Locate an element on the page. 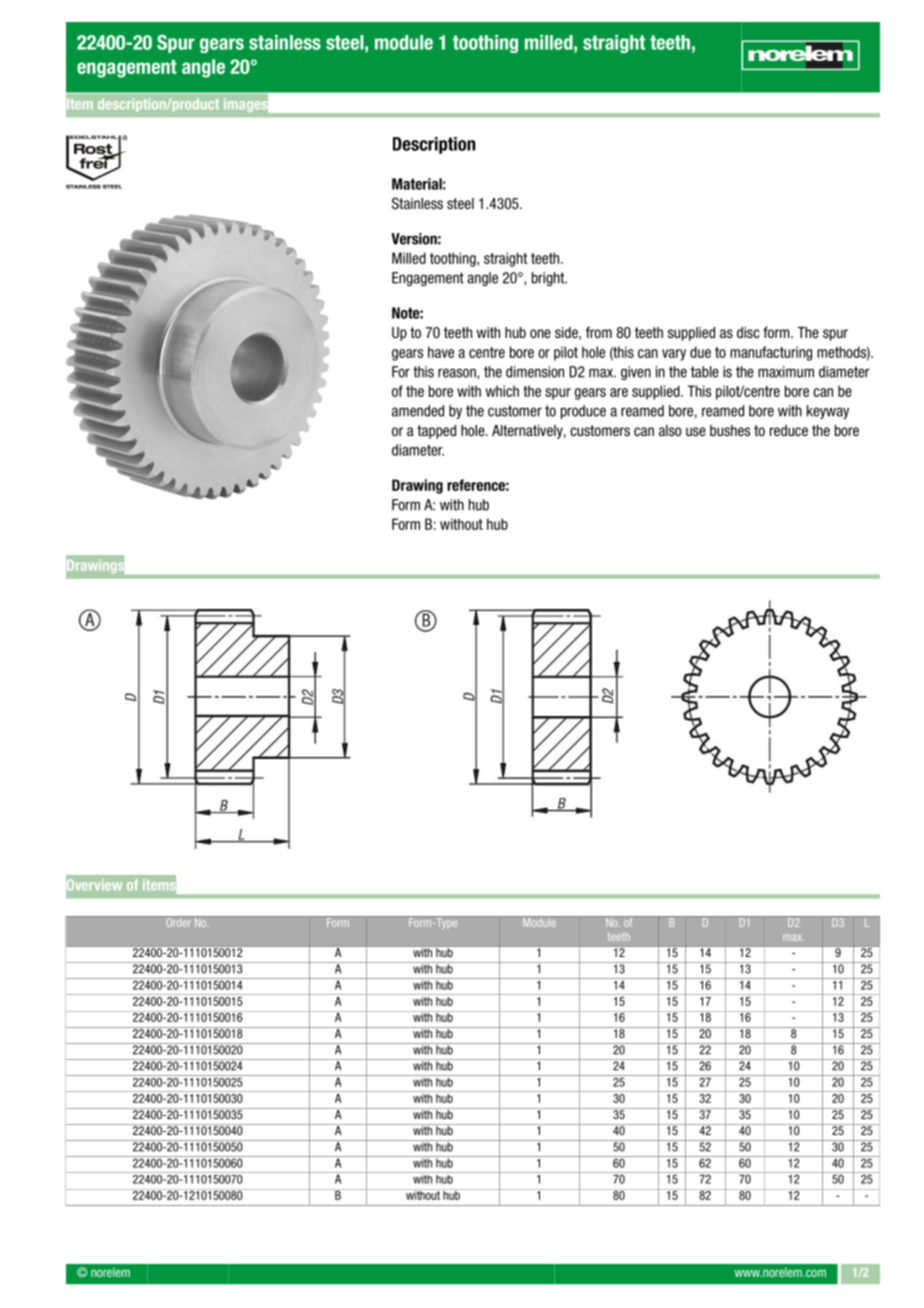 This image has width=924, height=1308. tapped is located at coordinates (436, 432).
